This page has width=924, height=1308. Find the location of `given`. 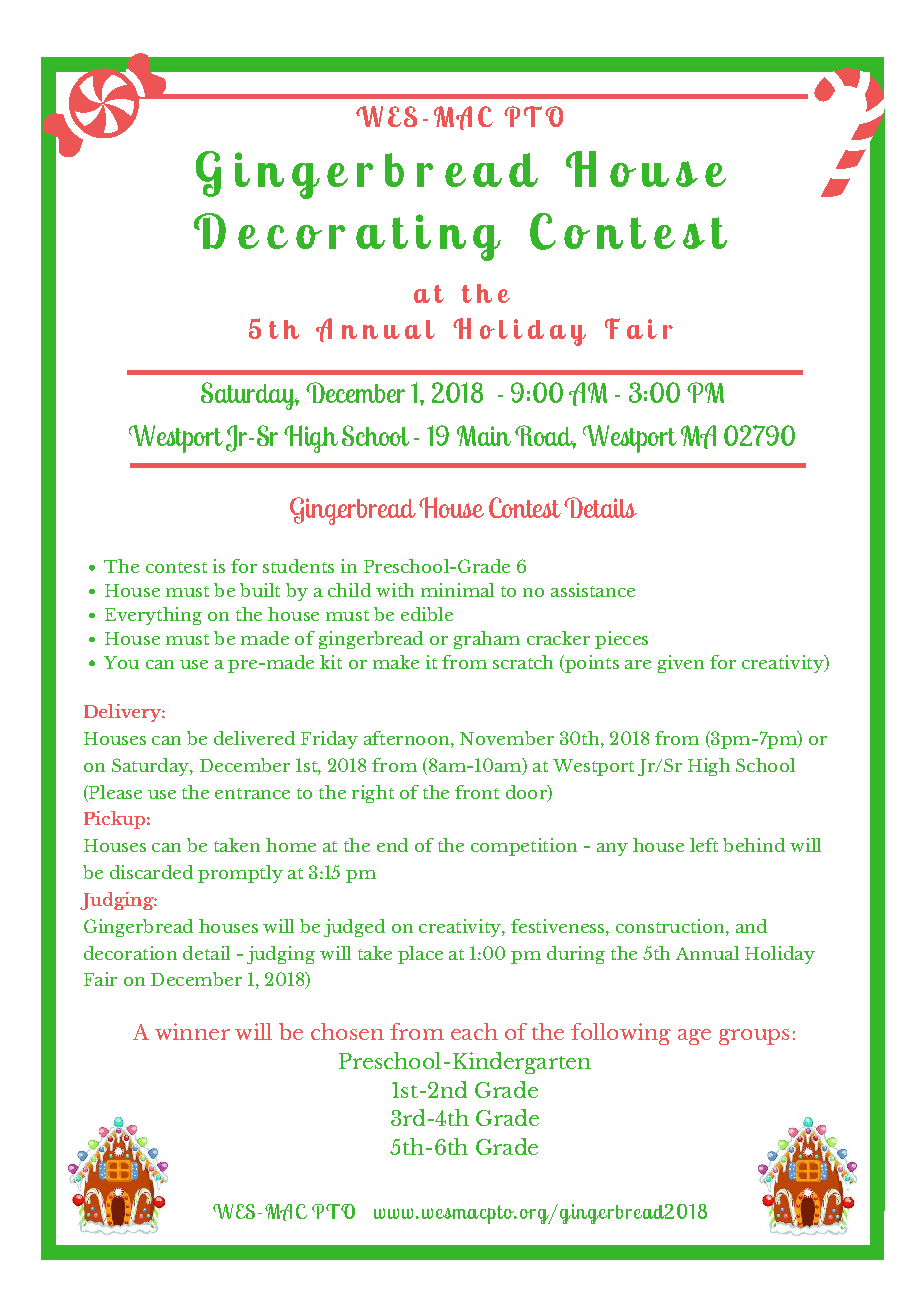

given is located at coordinates (681, 664).
